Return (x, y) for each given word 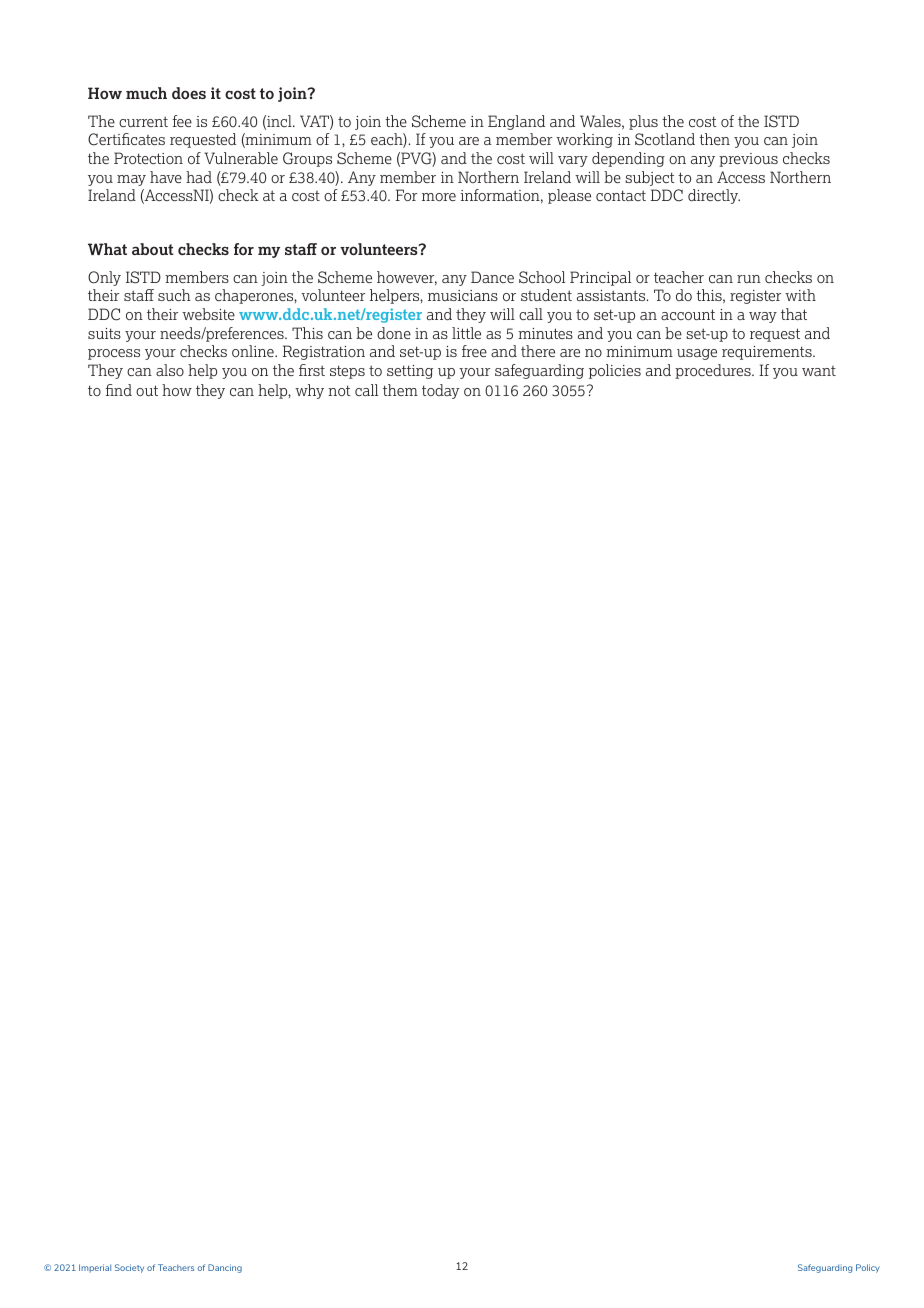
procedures (714, 371)
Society (129, 1268)
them (400, 390)
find (118, 390)
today (441, 391)
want (819, 371)
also (170, 370)
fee (182, 121)
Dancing (225, 1268)
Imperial (95, 1268)
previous (748, 160)
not (339, 390)
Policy (868, 1268)
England (516, 122)
